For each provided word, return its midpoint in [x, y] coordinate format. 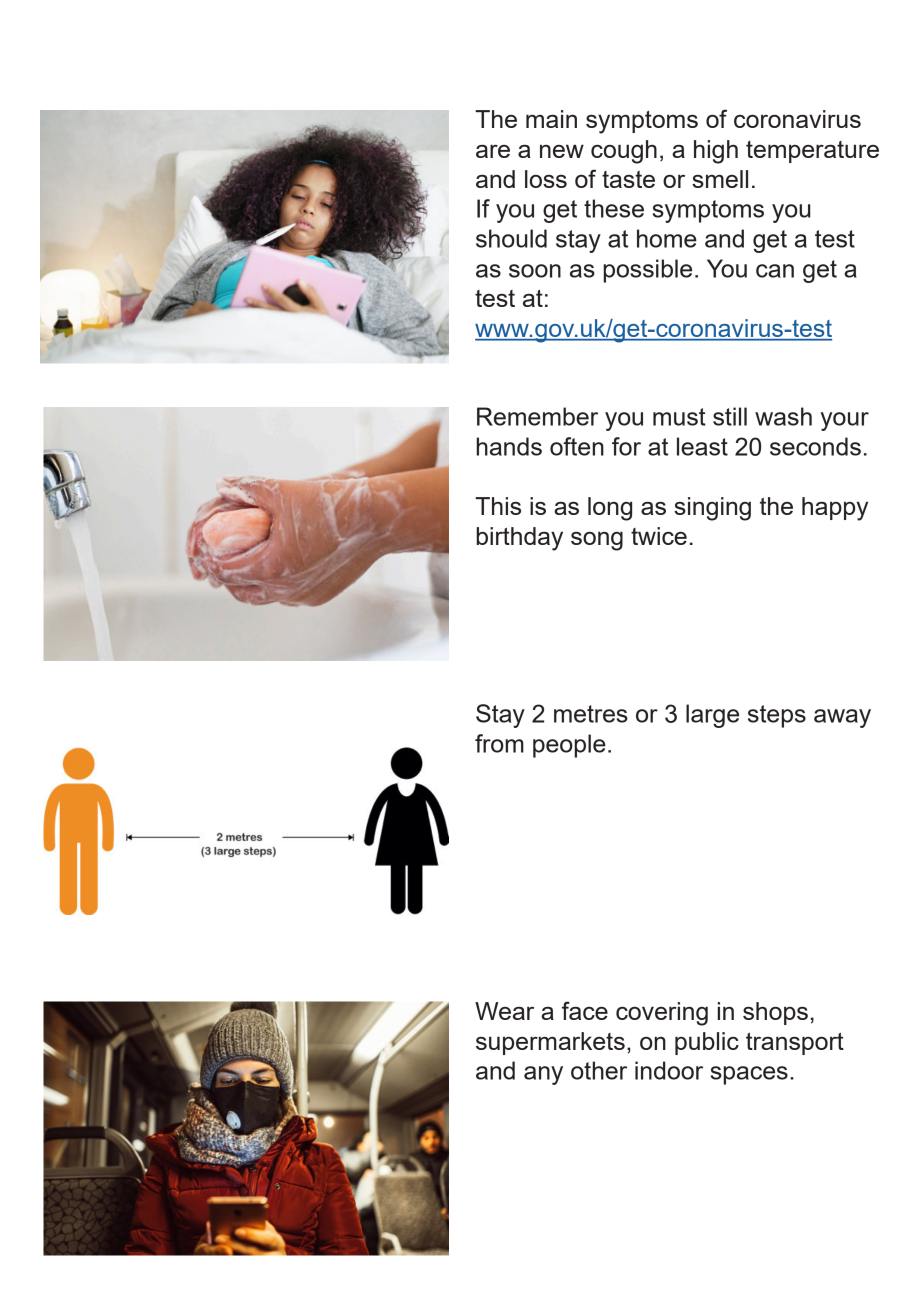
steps [777, 716]
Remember [537, 416]
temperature [812, 152]
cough [624, 152]
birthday [519, 539]
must [679, 417]
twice [659, 536]
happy [835, 509]
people [569, 746]
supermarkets [550, 1043]
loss [546, 179]
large [712, 716]
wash [783, 416]
